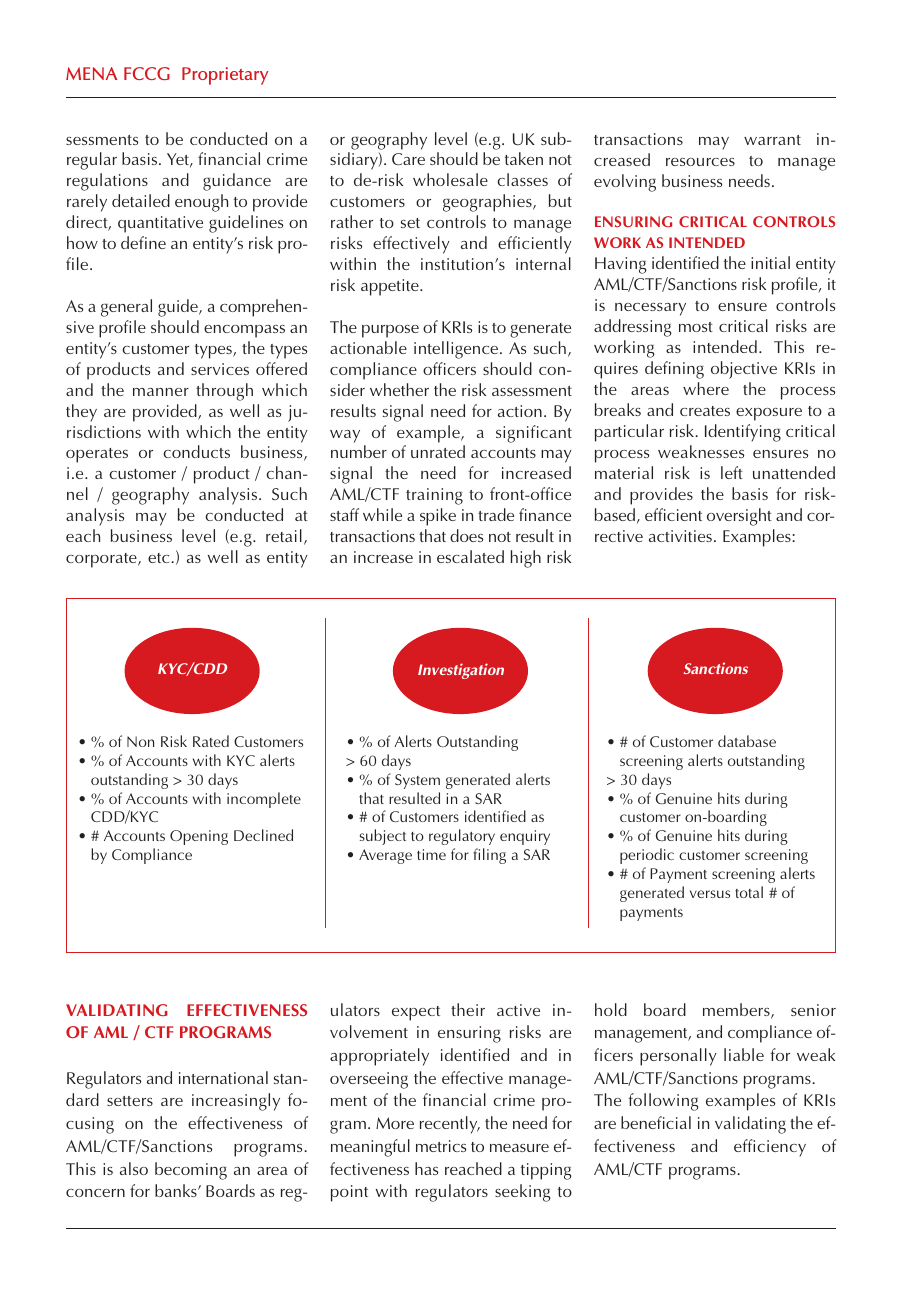 This screenshot has width=924, height=1308. Describe the element at coordinates (747, 741) in the screenshot. I see `database` at that location.
